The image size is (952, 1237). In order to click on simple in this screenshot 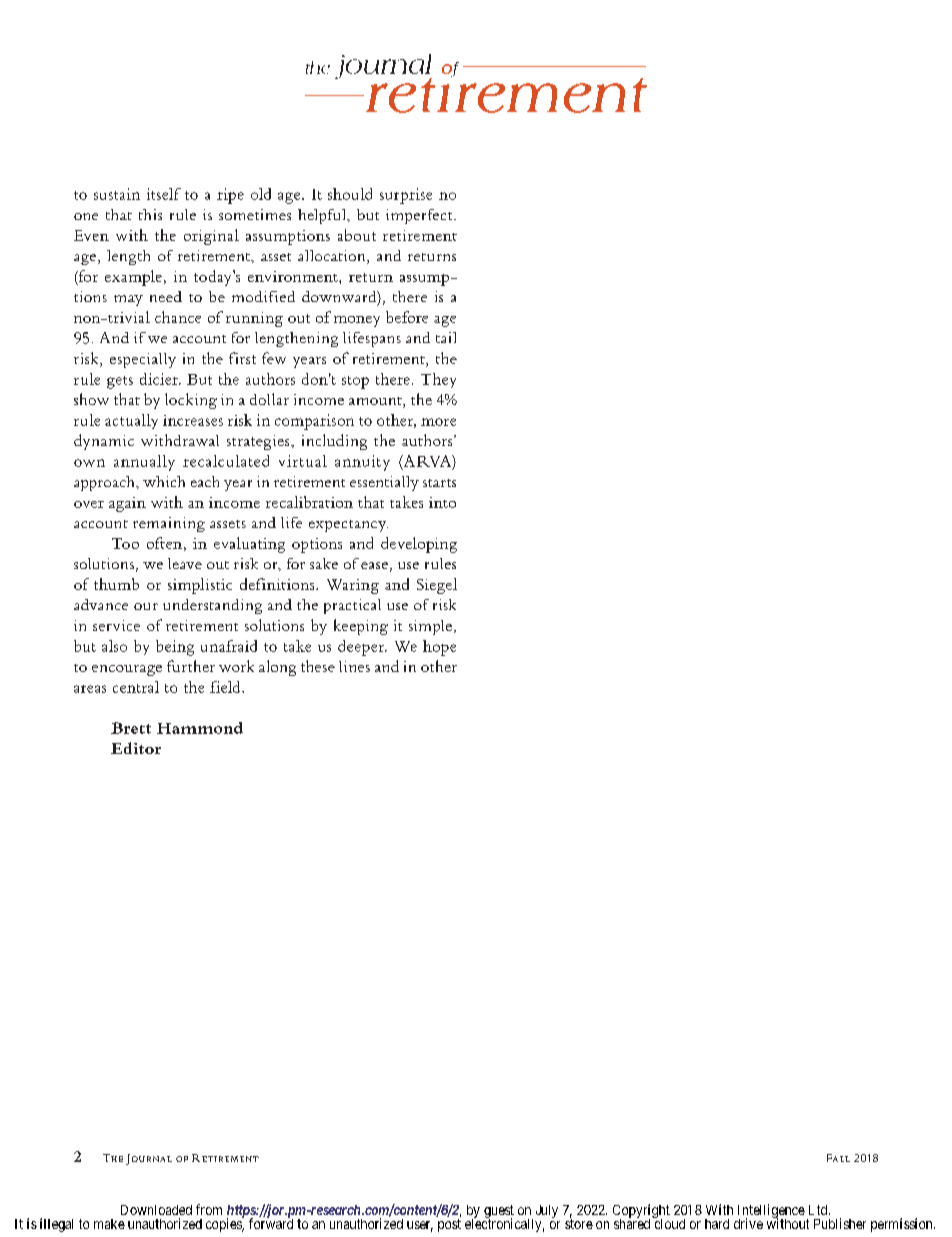, I will do `click(430, 627)`.
